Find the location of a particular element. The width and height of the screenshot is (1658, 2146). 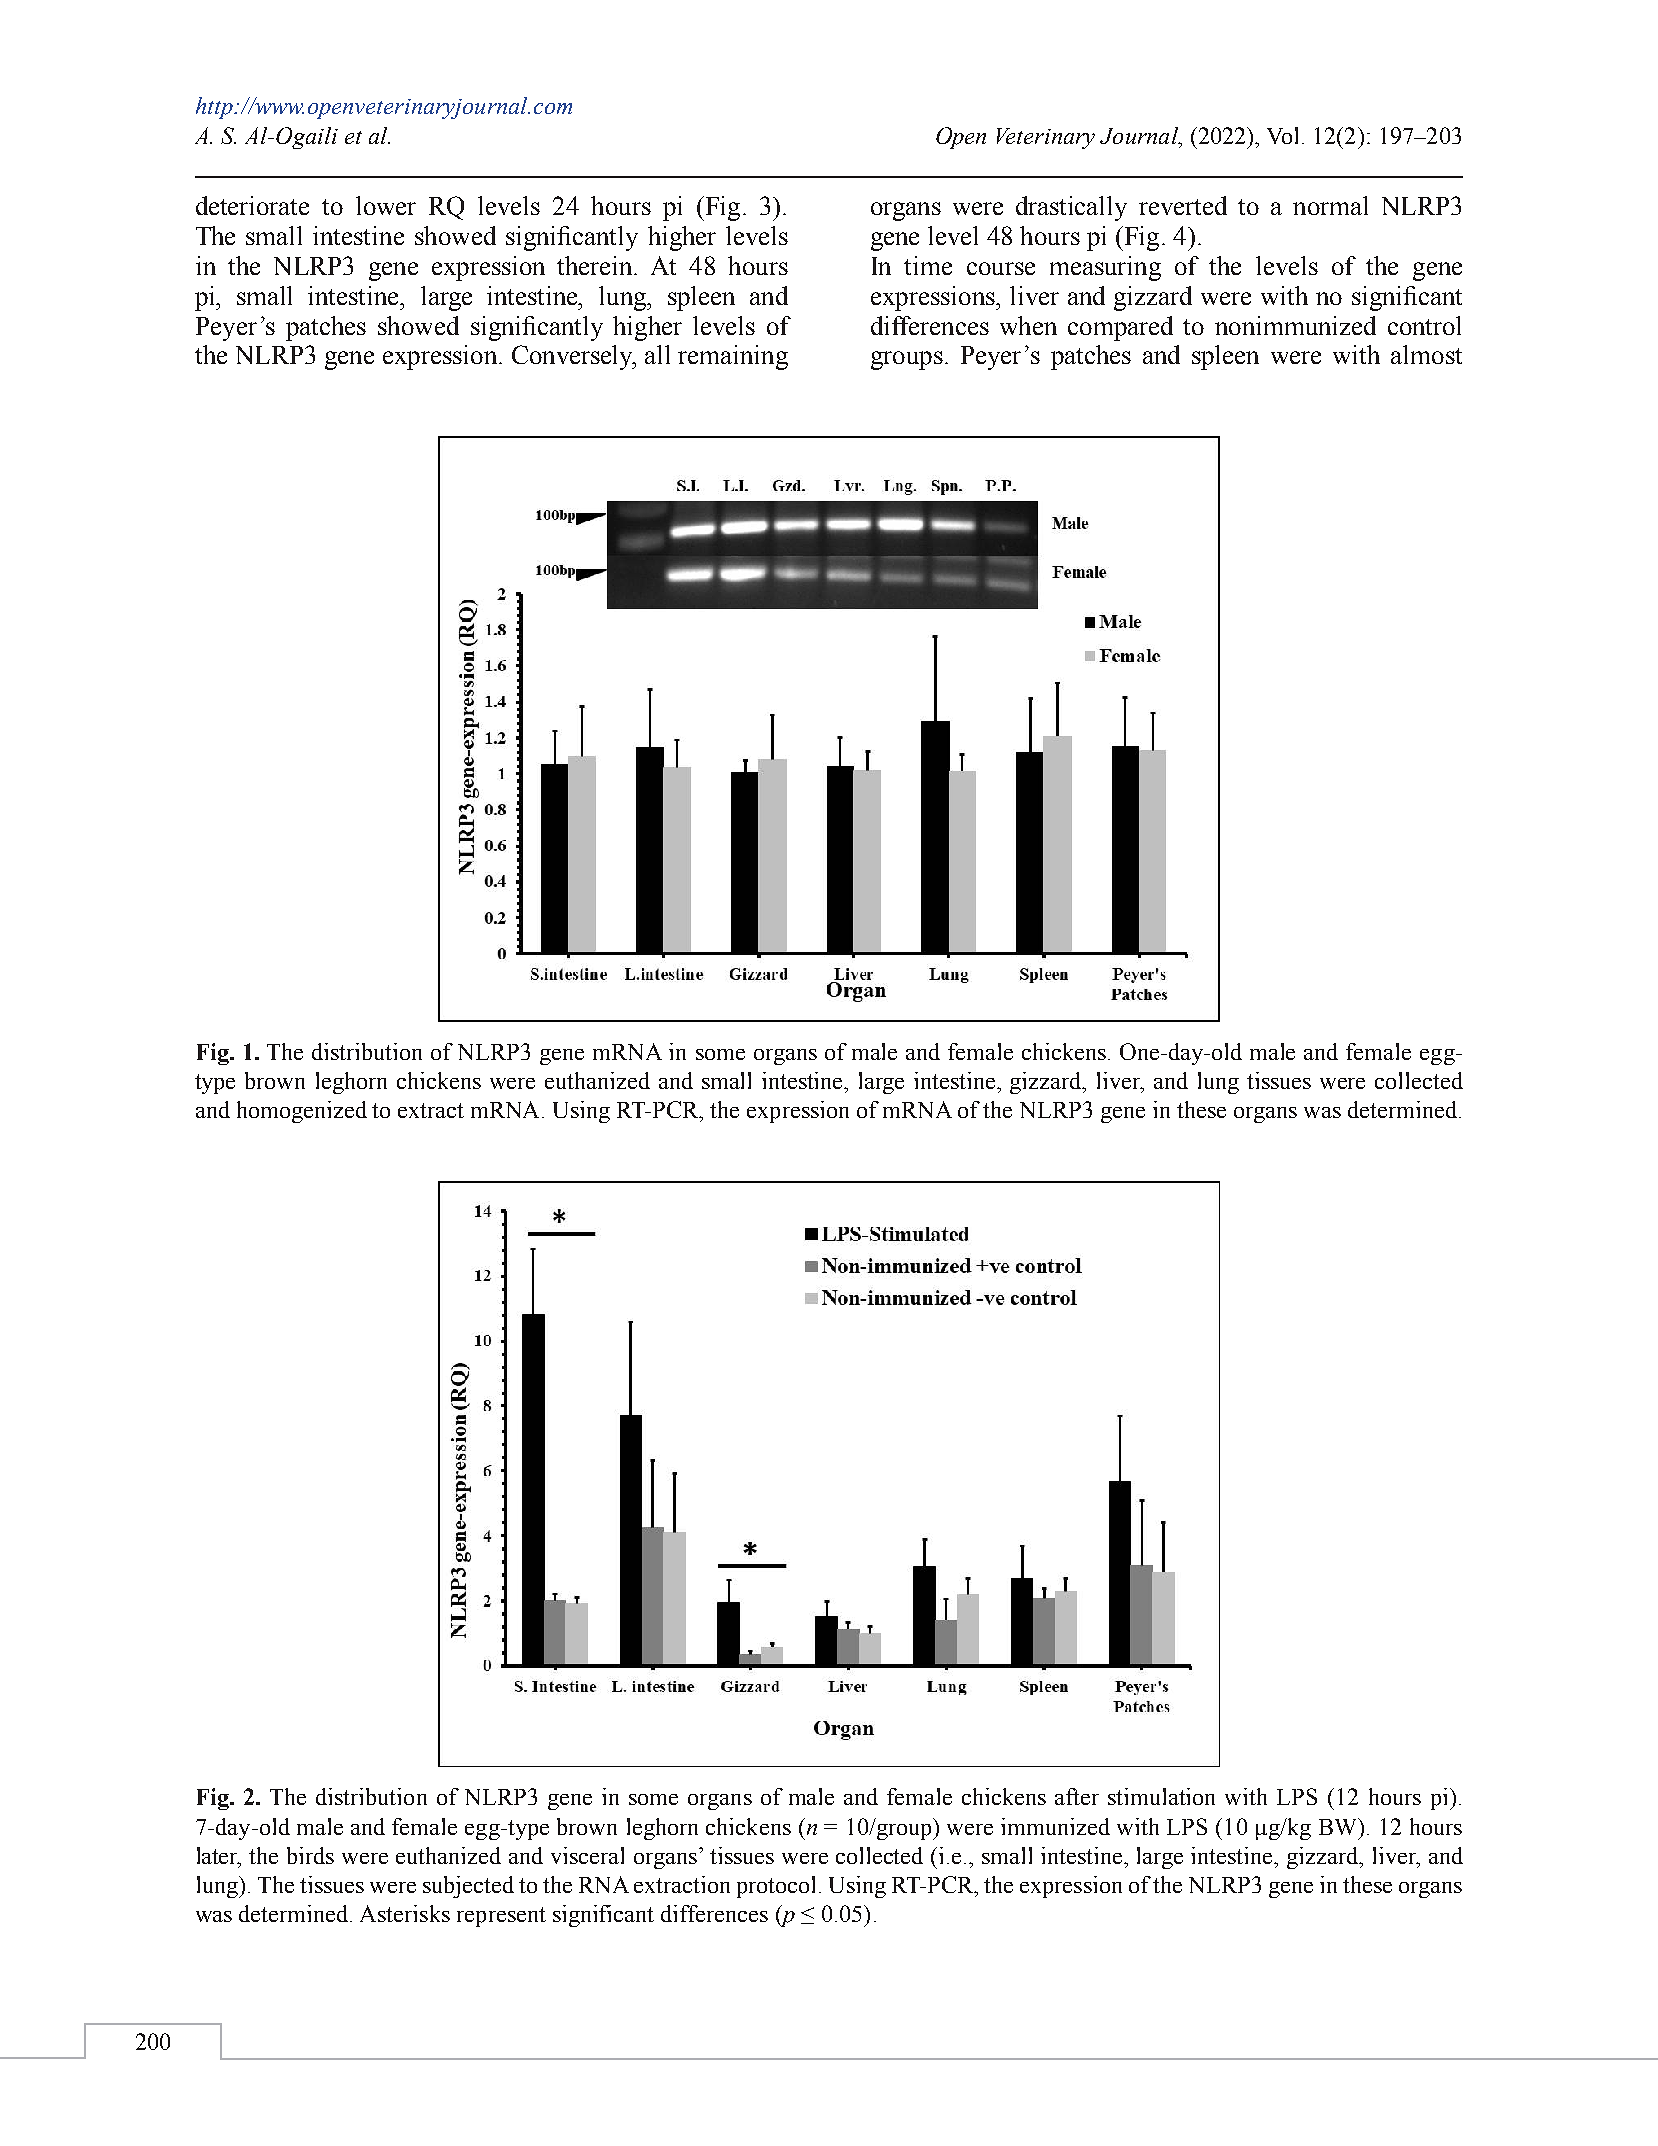

normal is located at coordinates (1330, 205).
